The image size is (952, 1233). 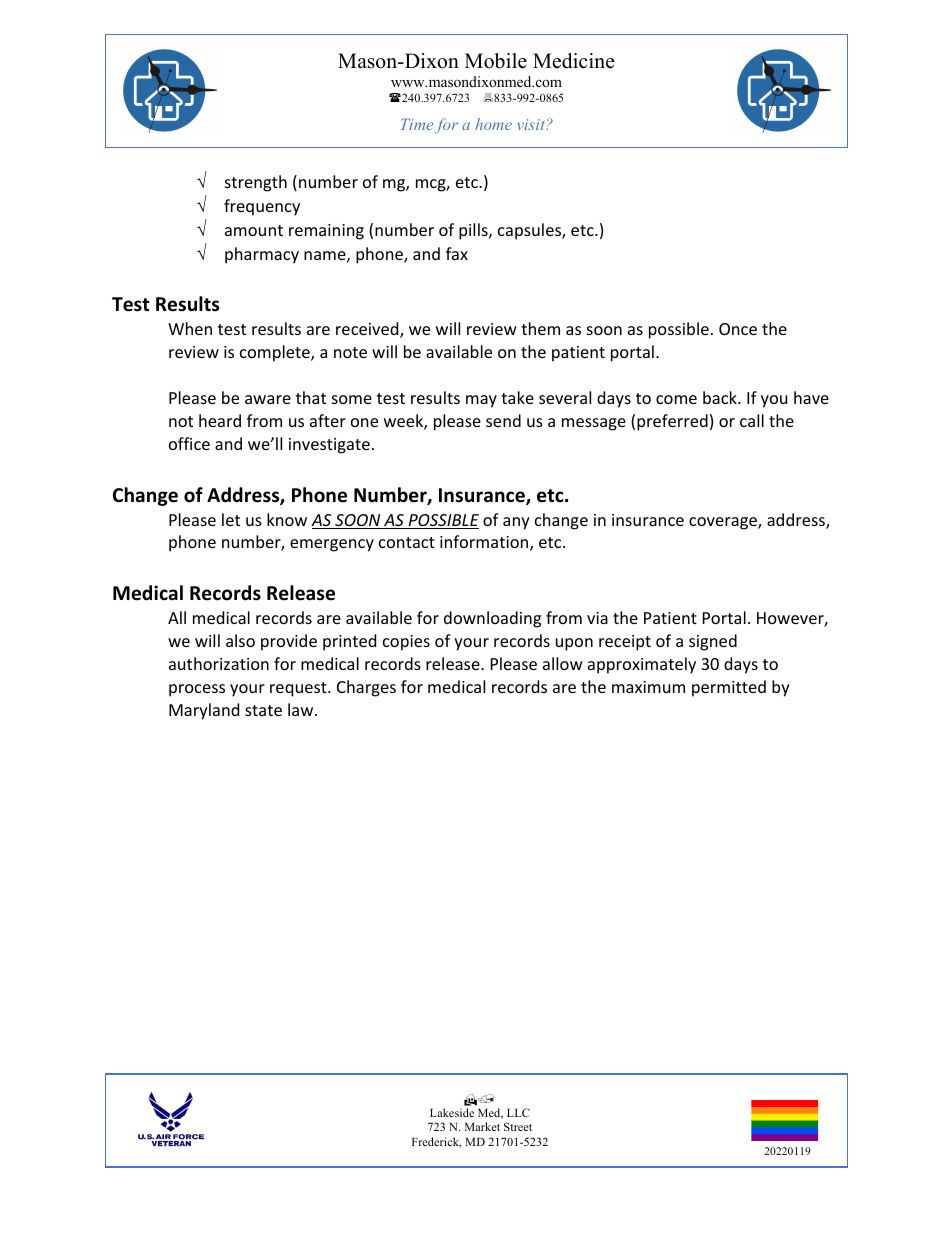 I want to click on signed, so click(x=713, y=642).
